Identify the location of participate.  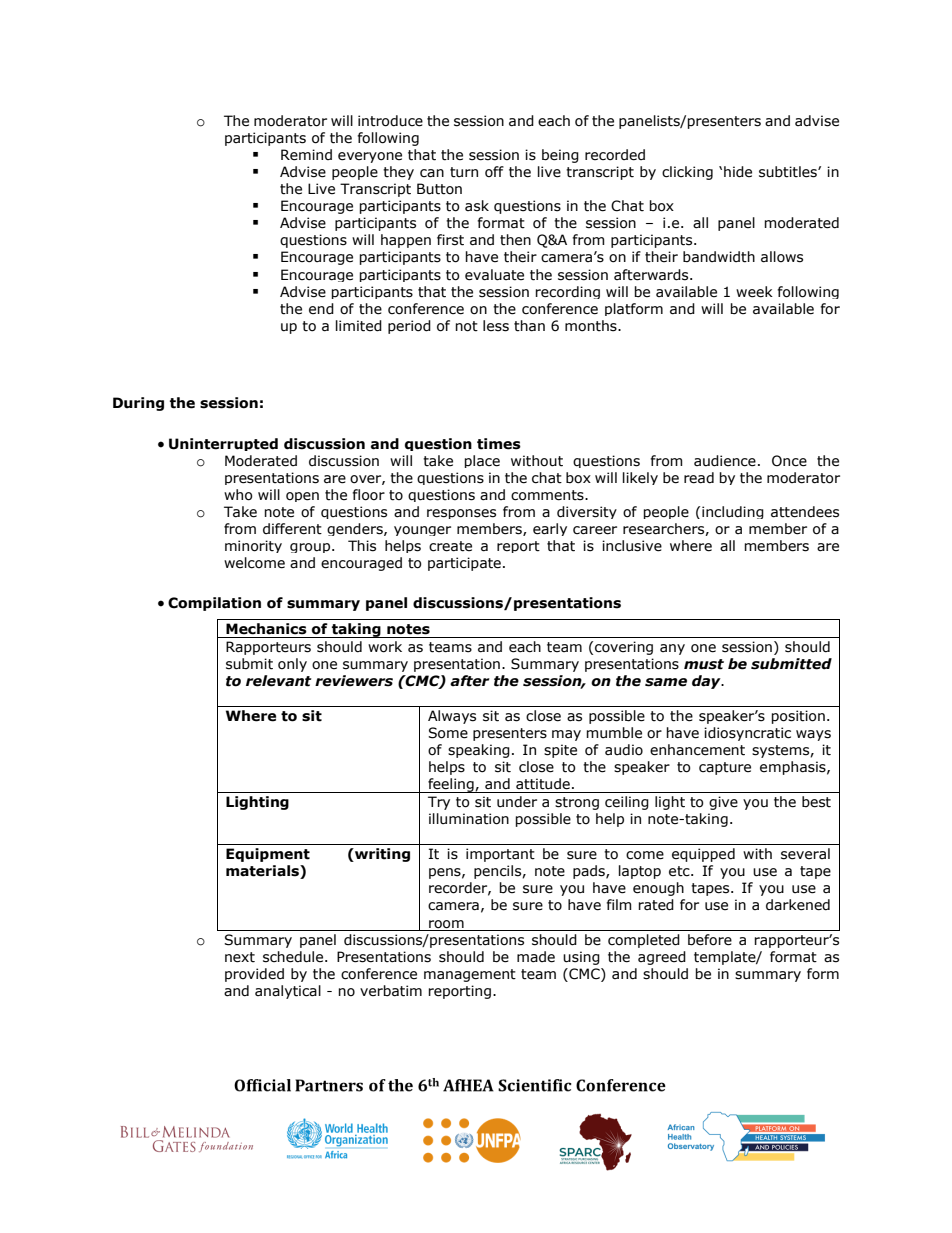
(464, 564).
